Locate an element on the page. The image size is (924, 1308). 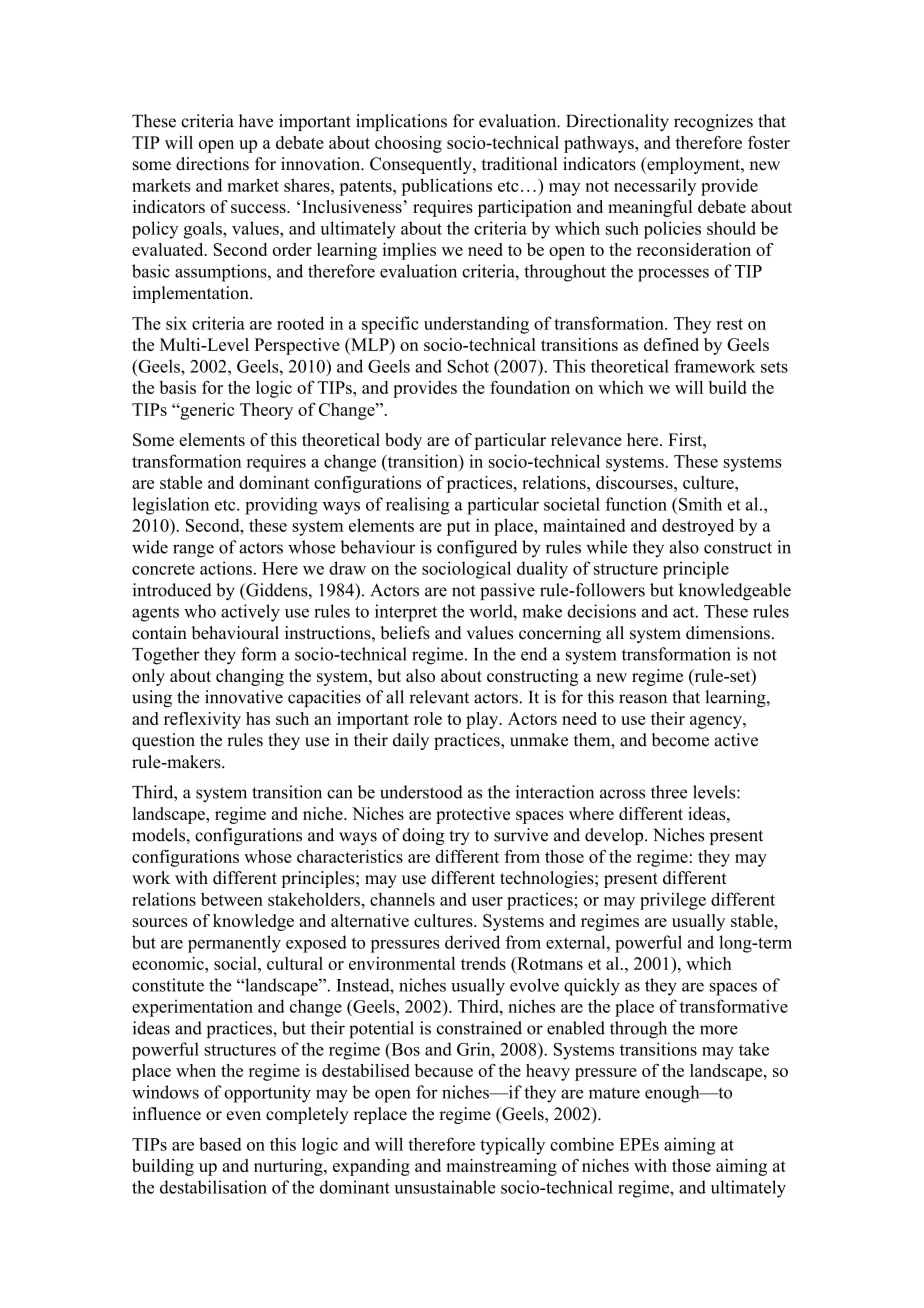
recognizes is located at coordinates (713, 122).
